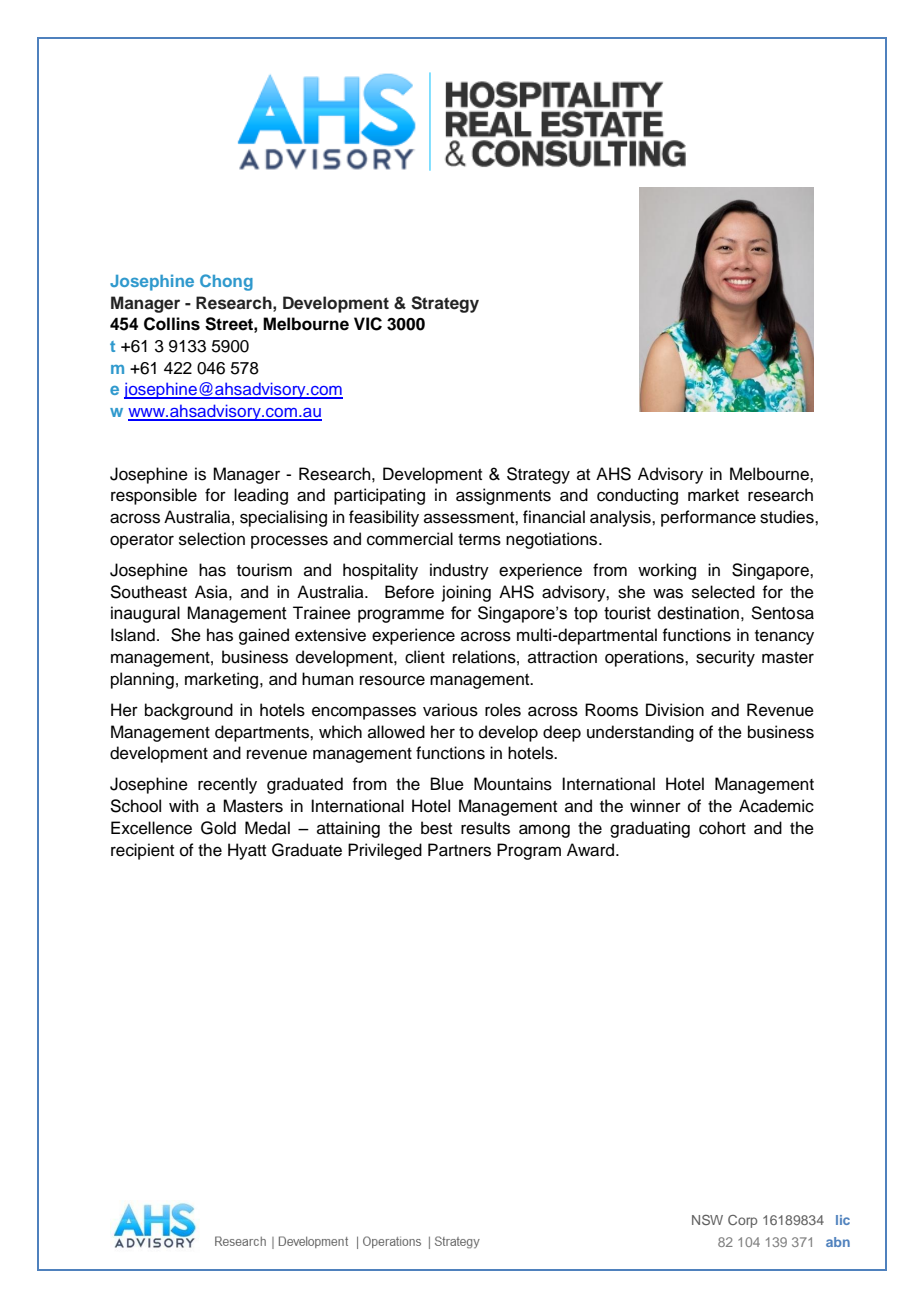 The image size is (924, 1308). I want to click on NSW, so click(707, 1220).
